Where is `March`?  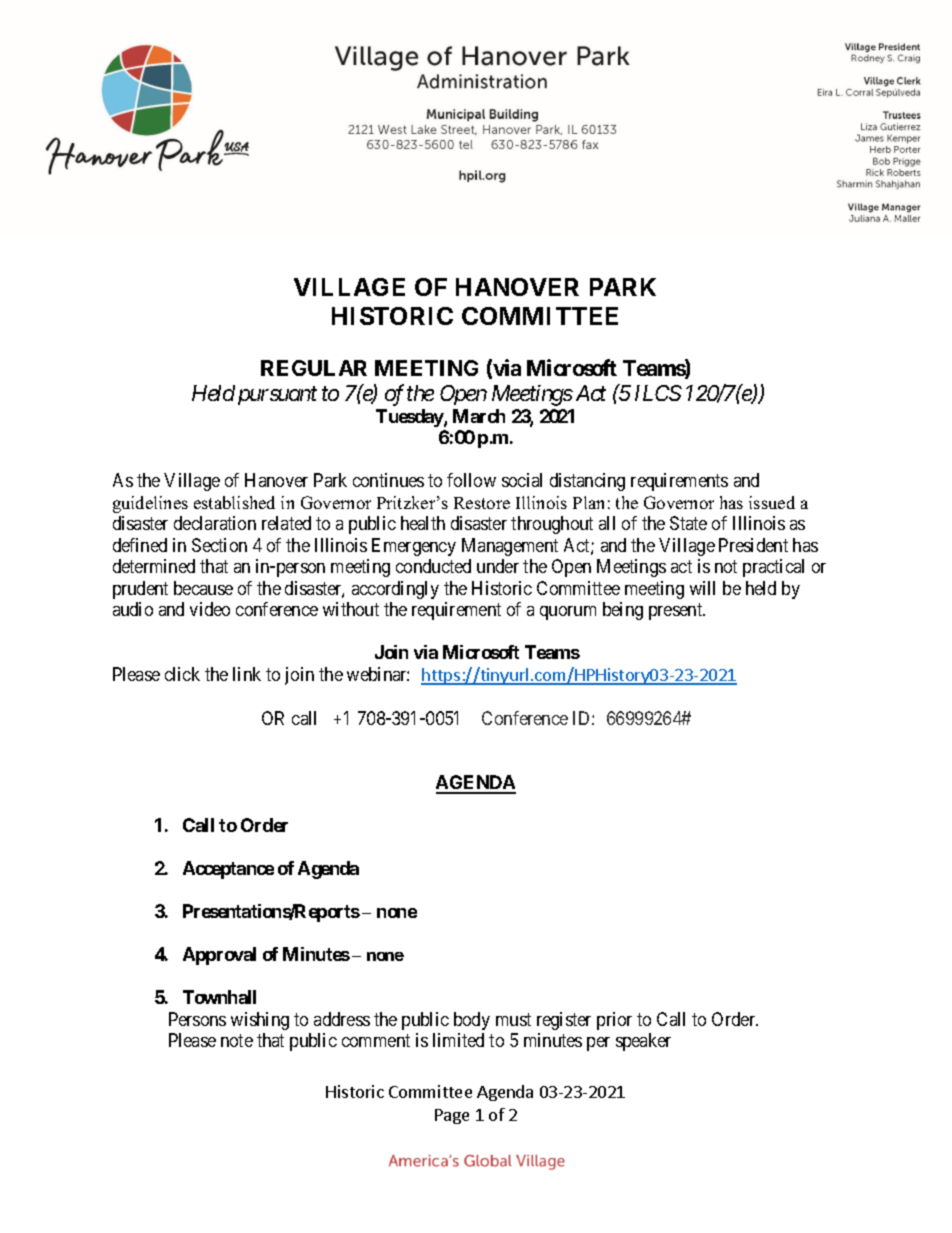 March is located at coordinates (479, 416).
